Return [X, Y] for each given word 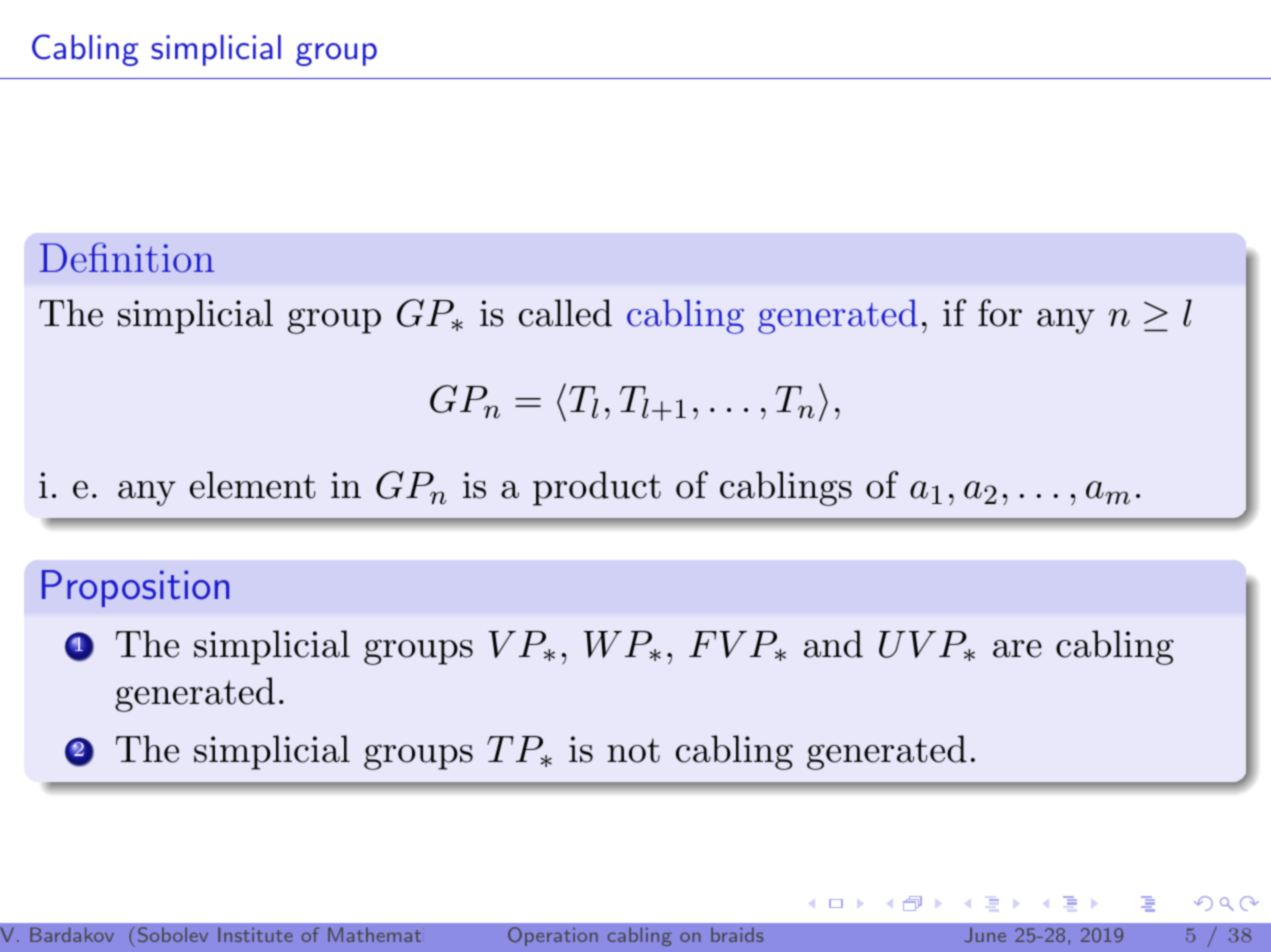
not [633, 750]
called [565, 313]
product [597, 488]
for [1000, 313]
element [252, 485]
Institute [255, 934]
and [833, 644]
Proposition [135, 588]
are [1017, 649]
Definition [127, 257]
